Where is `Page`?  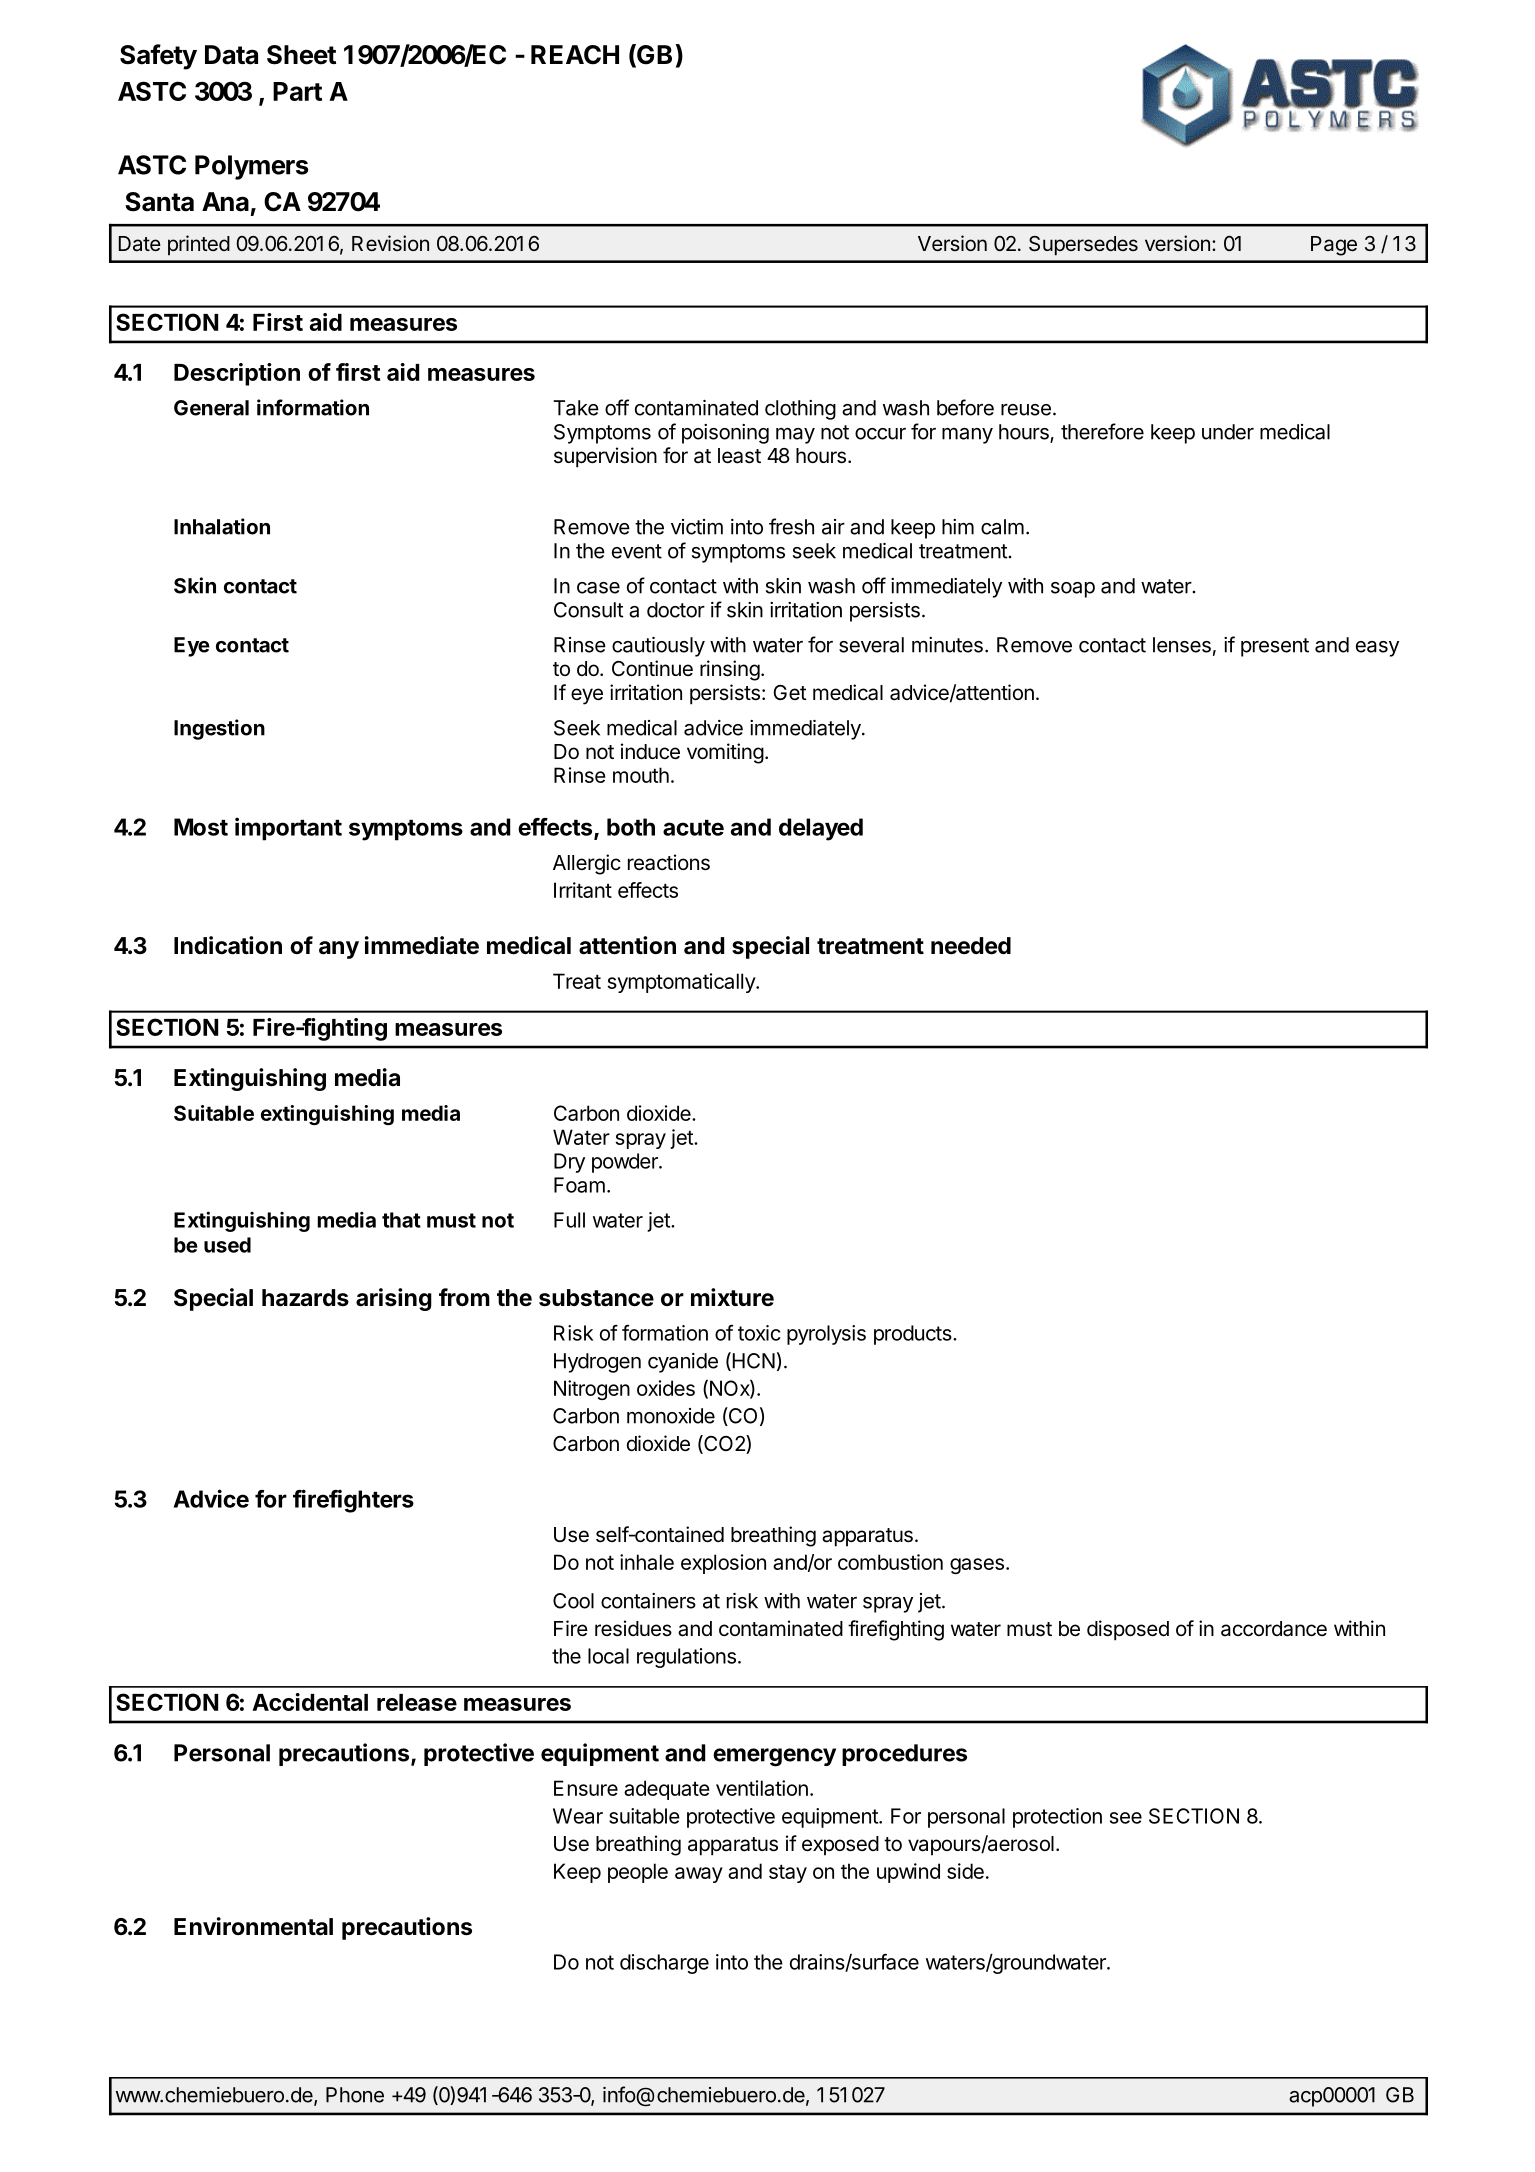 Page is located at coordinates (1334, 246).
